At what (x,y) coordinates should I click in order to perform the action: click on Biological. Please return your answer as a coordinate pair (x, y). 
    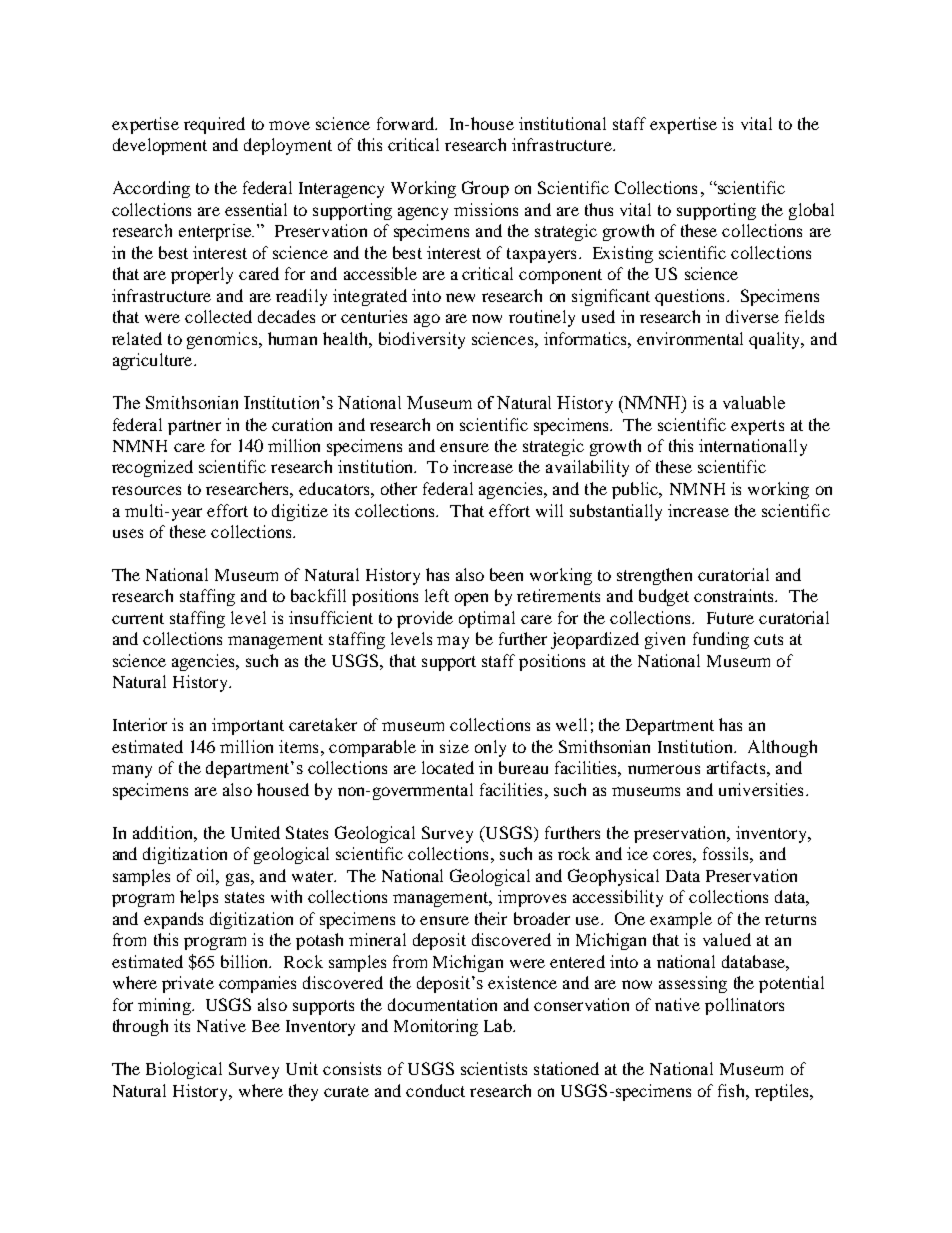
    Looking at the image, I should click on (184, 1070).
